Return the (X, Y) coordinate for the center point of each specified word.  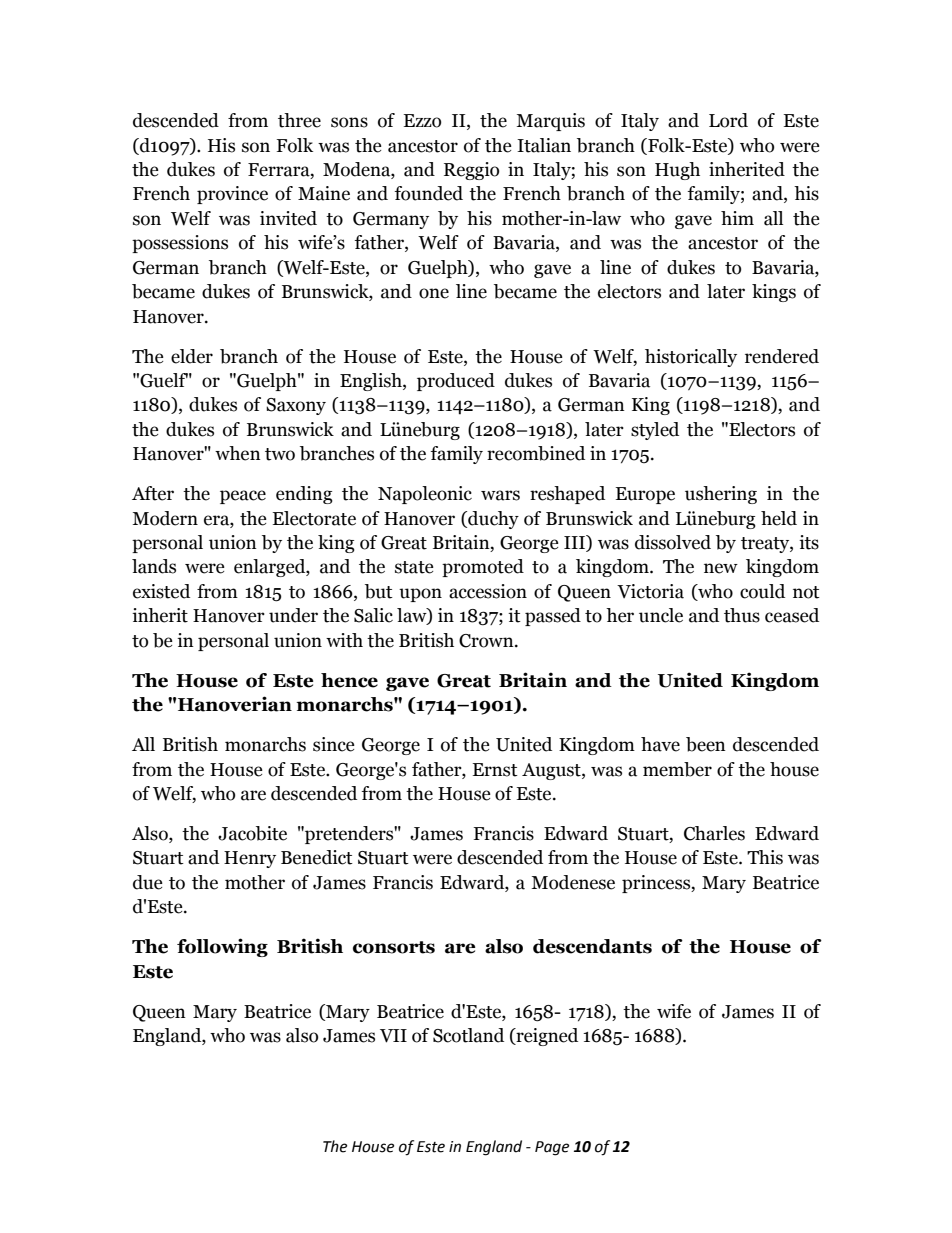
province (232, 195)
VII (393, 1036)
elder (192, 356)
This (765, 857)
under (293, 615)
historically (691, 358)
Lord (728, 120)
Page (552, 1148)
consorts (394, 947)
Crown (487, 641)
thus (742, 615)
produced (456, 382)
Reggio (471, 171)
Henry (250, 859)
